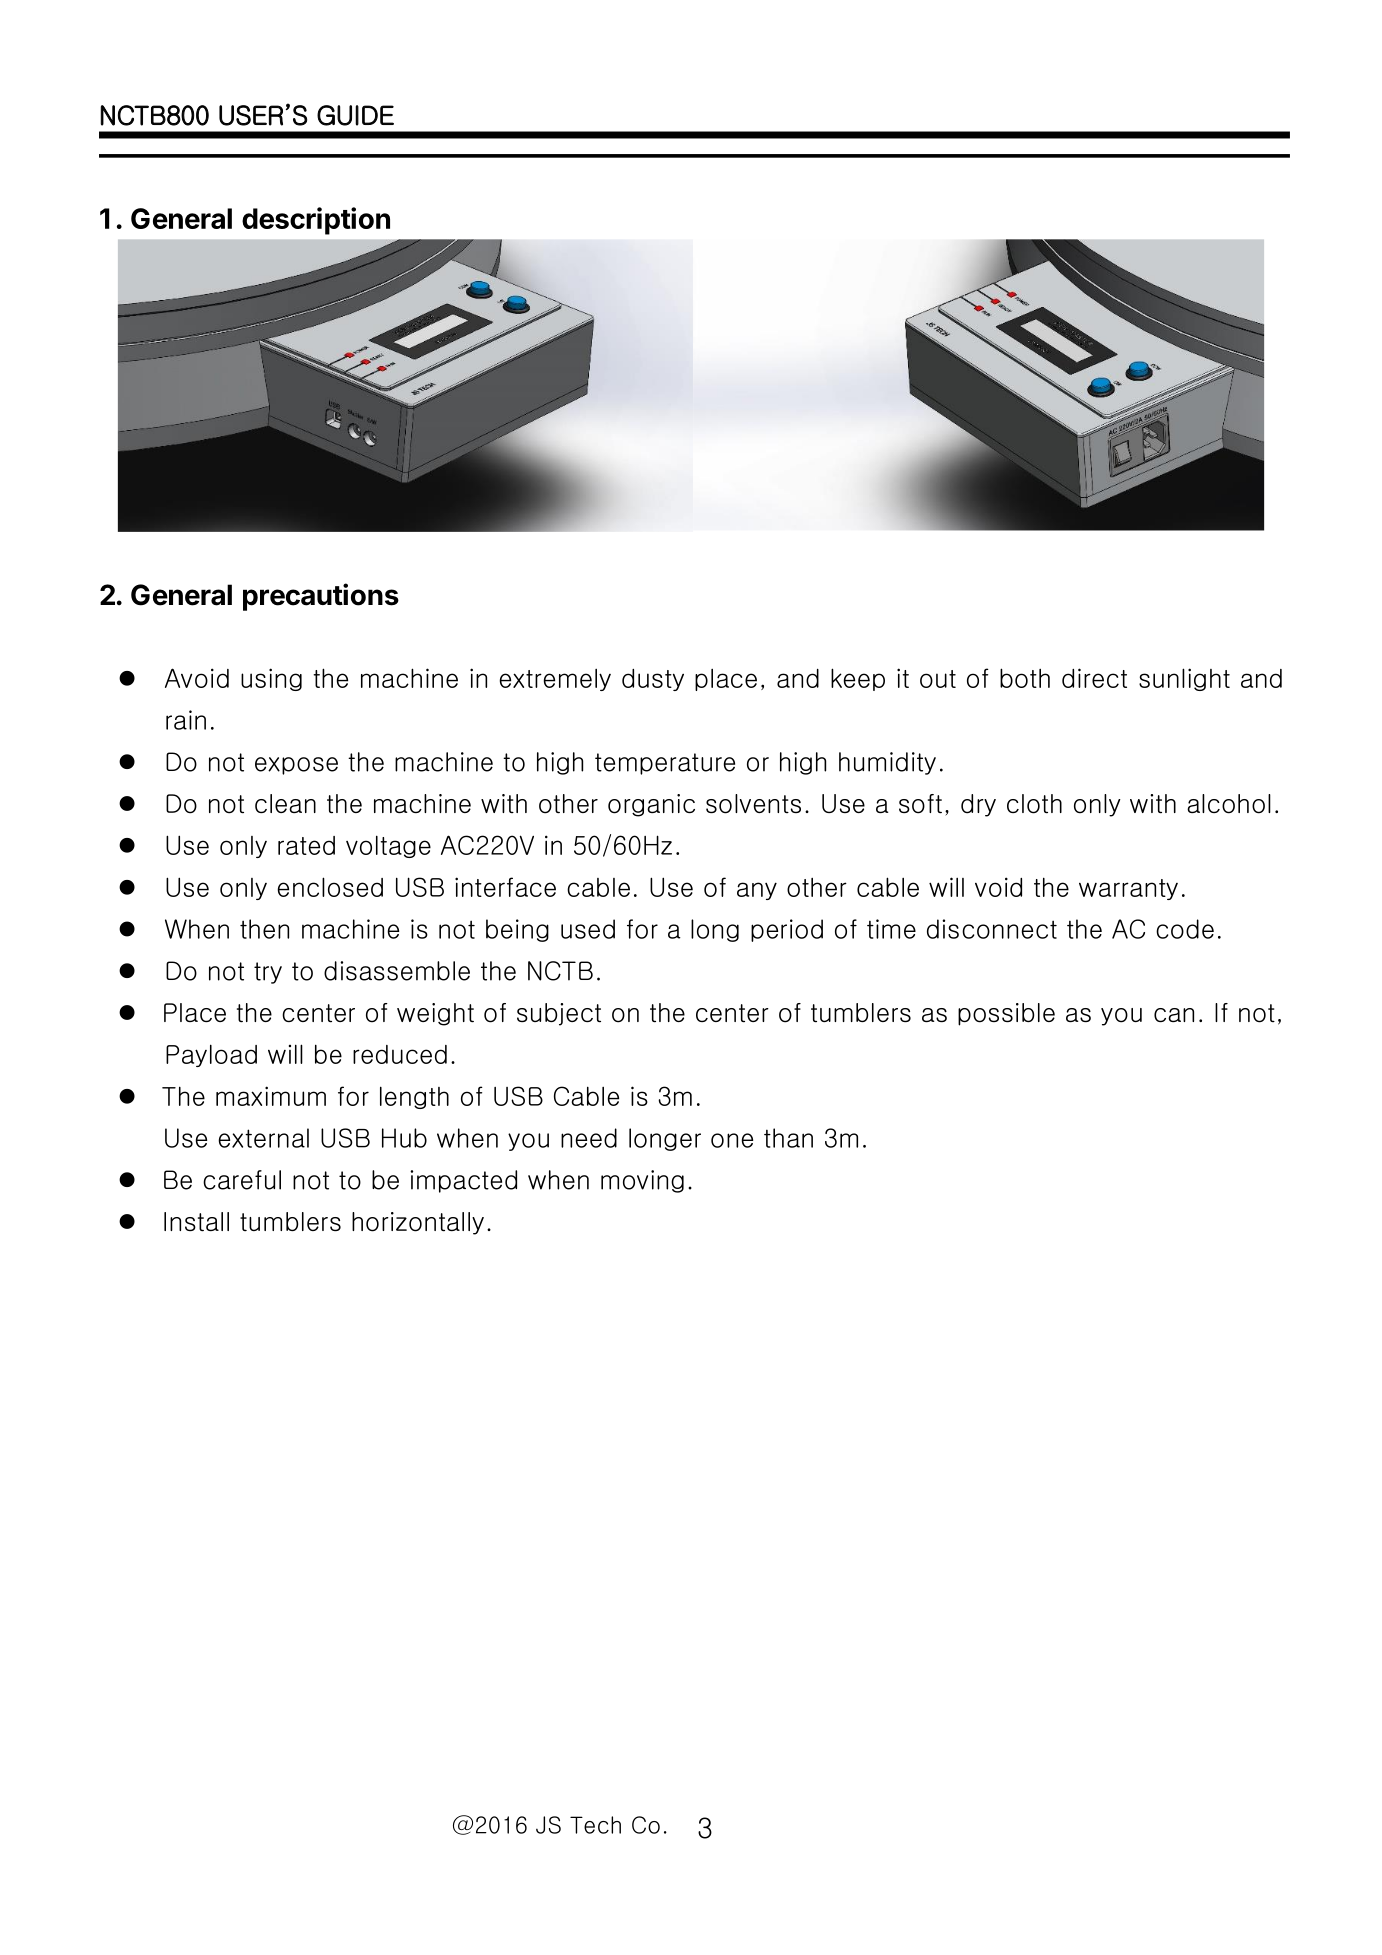  What do you see at coordinates (418, 1223) in the screenshot?
I see `horizontally` at bounding box center [418, 1223].
